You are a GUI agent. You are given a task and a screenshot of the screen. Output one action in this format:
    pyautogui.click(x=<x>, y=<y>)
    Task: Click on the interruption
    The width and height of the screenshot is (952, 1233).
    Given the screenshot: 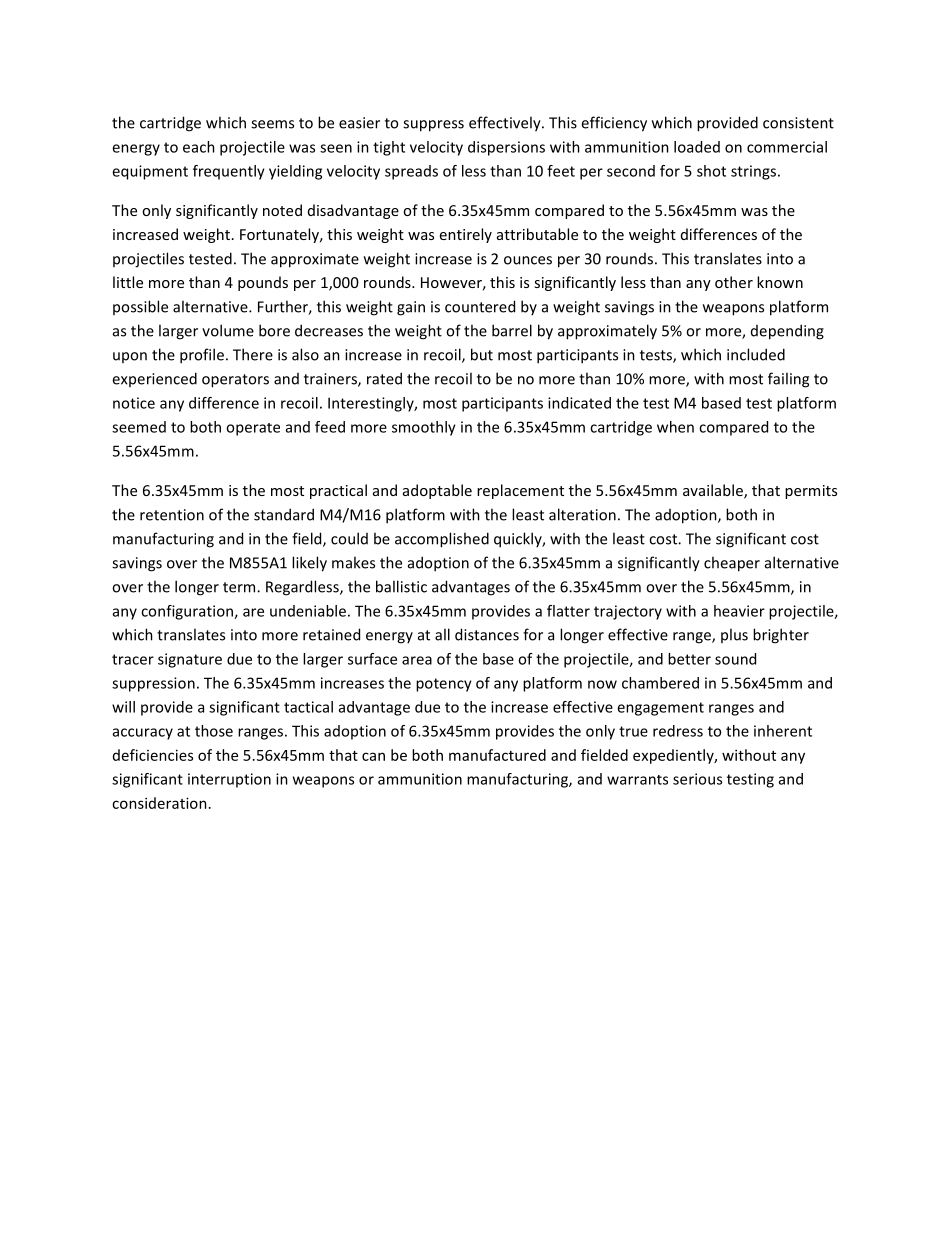 What is the action you would take?
    pyautogui.click(x=229, y=780)
